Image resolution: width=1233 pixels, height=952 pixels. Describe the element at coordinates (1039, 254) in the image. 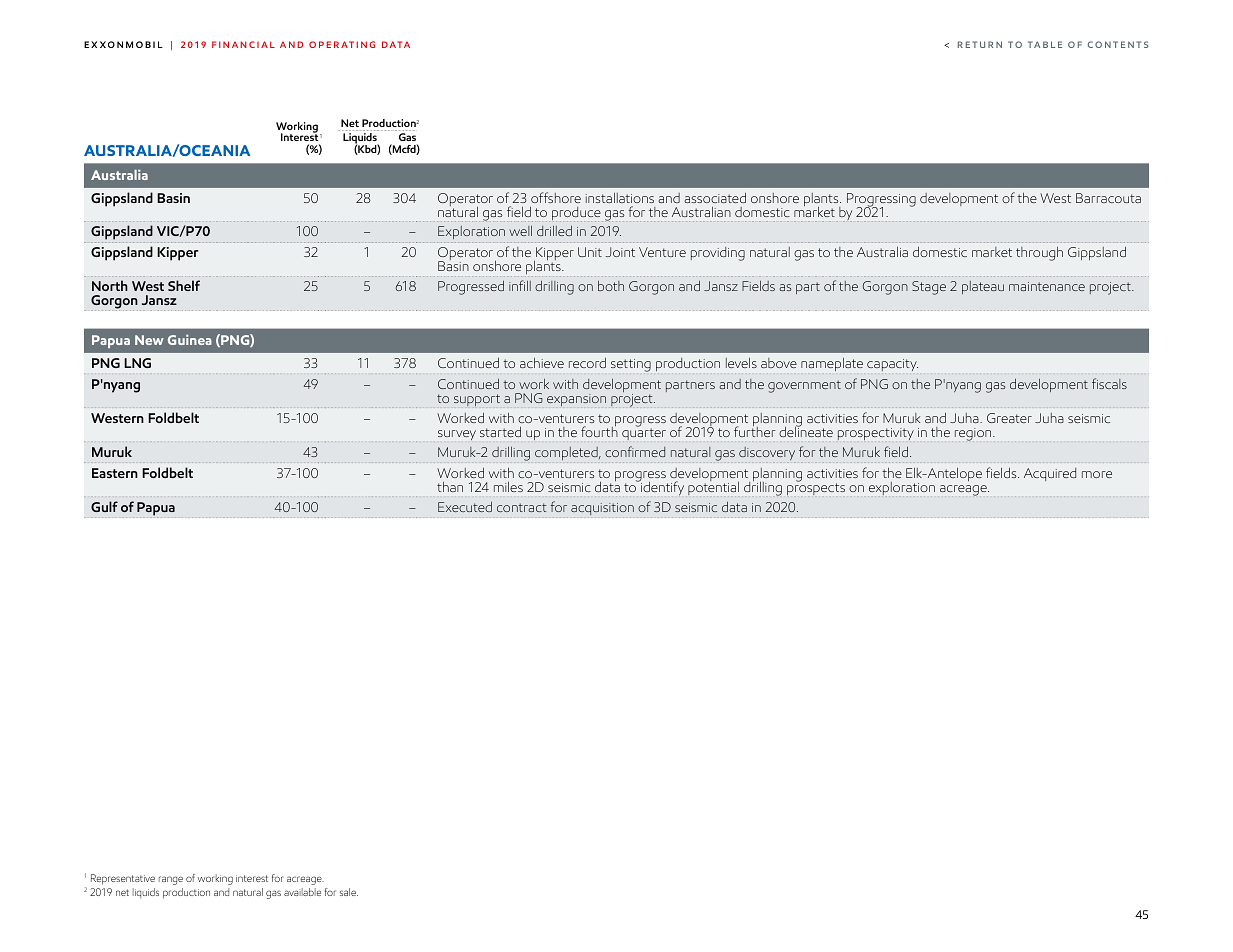

I see `through` at that location.
